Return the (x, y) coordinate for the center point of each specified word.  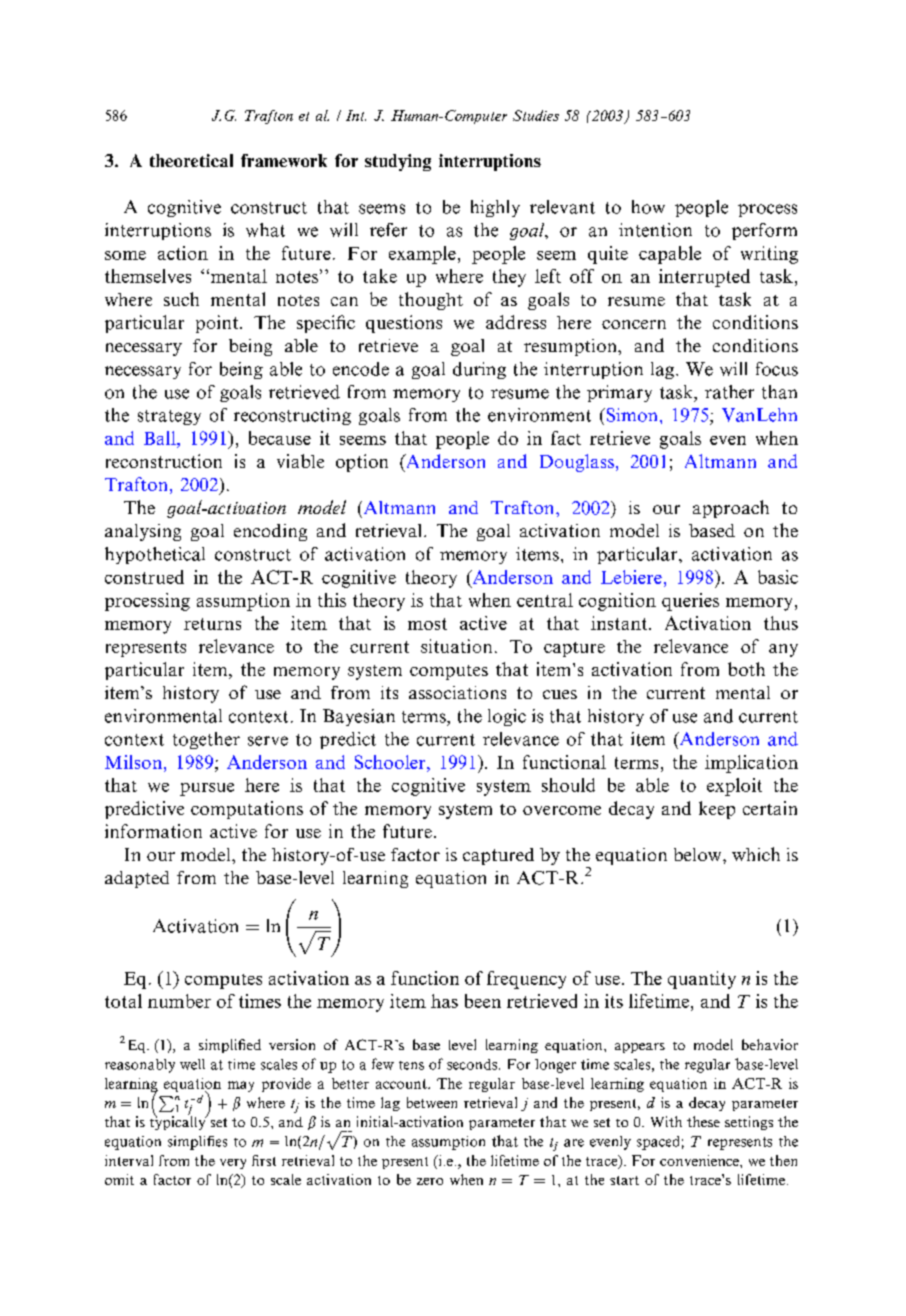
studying (398, 162)
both (746, 669)
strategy (169, 417)
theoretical (191, 160)
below (699, 854)
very (233, 1164)
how (648, 207)
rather (729, 392)
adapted (137, 879)
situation (456, 646)
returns (212, 624)
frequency (526, 980)
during (479, 370)
